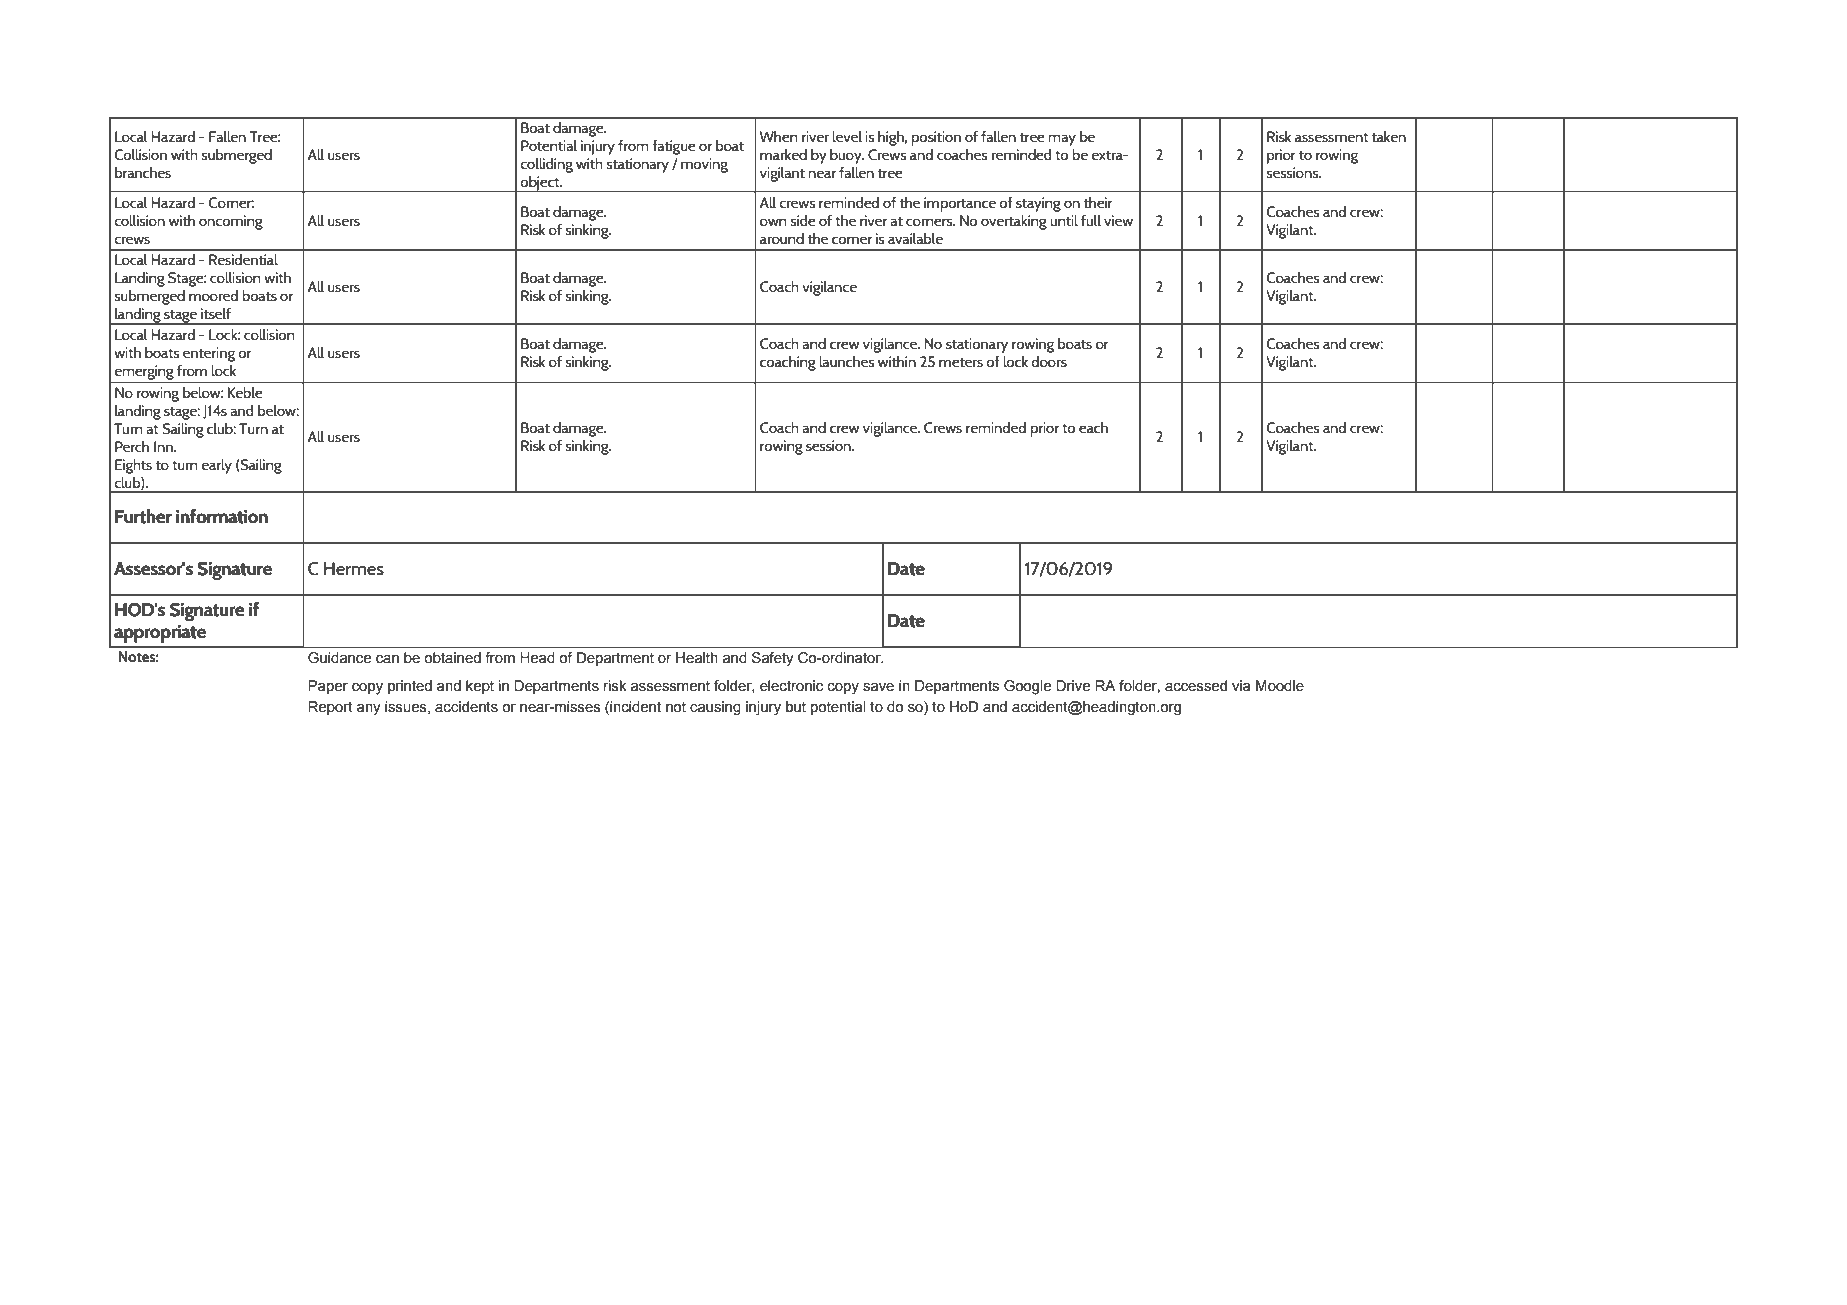  Describe the element at coordinates (209, 354) in the screenshot. I see `entering` at that location.
